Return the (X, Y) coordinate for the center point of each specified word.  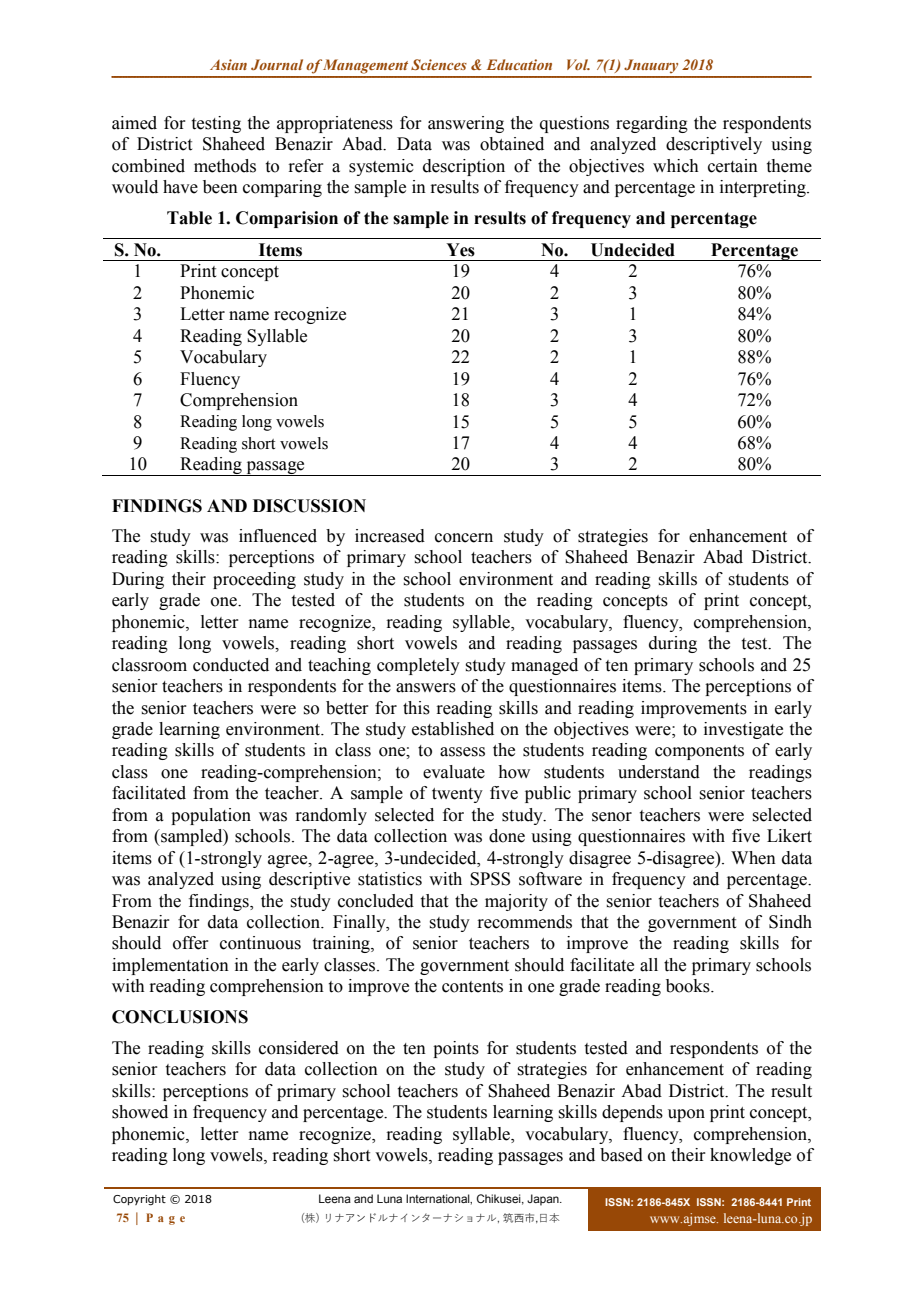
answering (466, 124)
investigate (743, 730)
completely (418, 666)
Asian (228, 64)
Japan (544, 1200)
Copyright (139, 1200)
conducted (231, 665)
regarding (652, 124)
